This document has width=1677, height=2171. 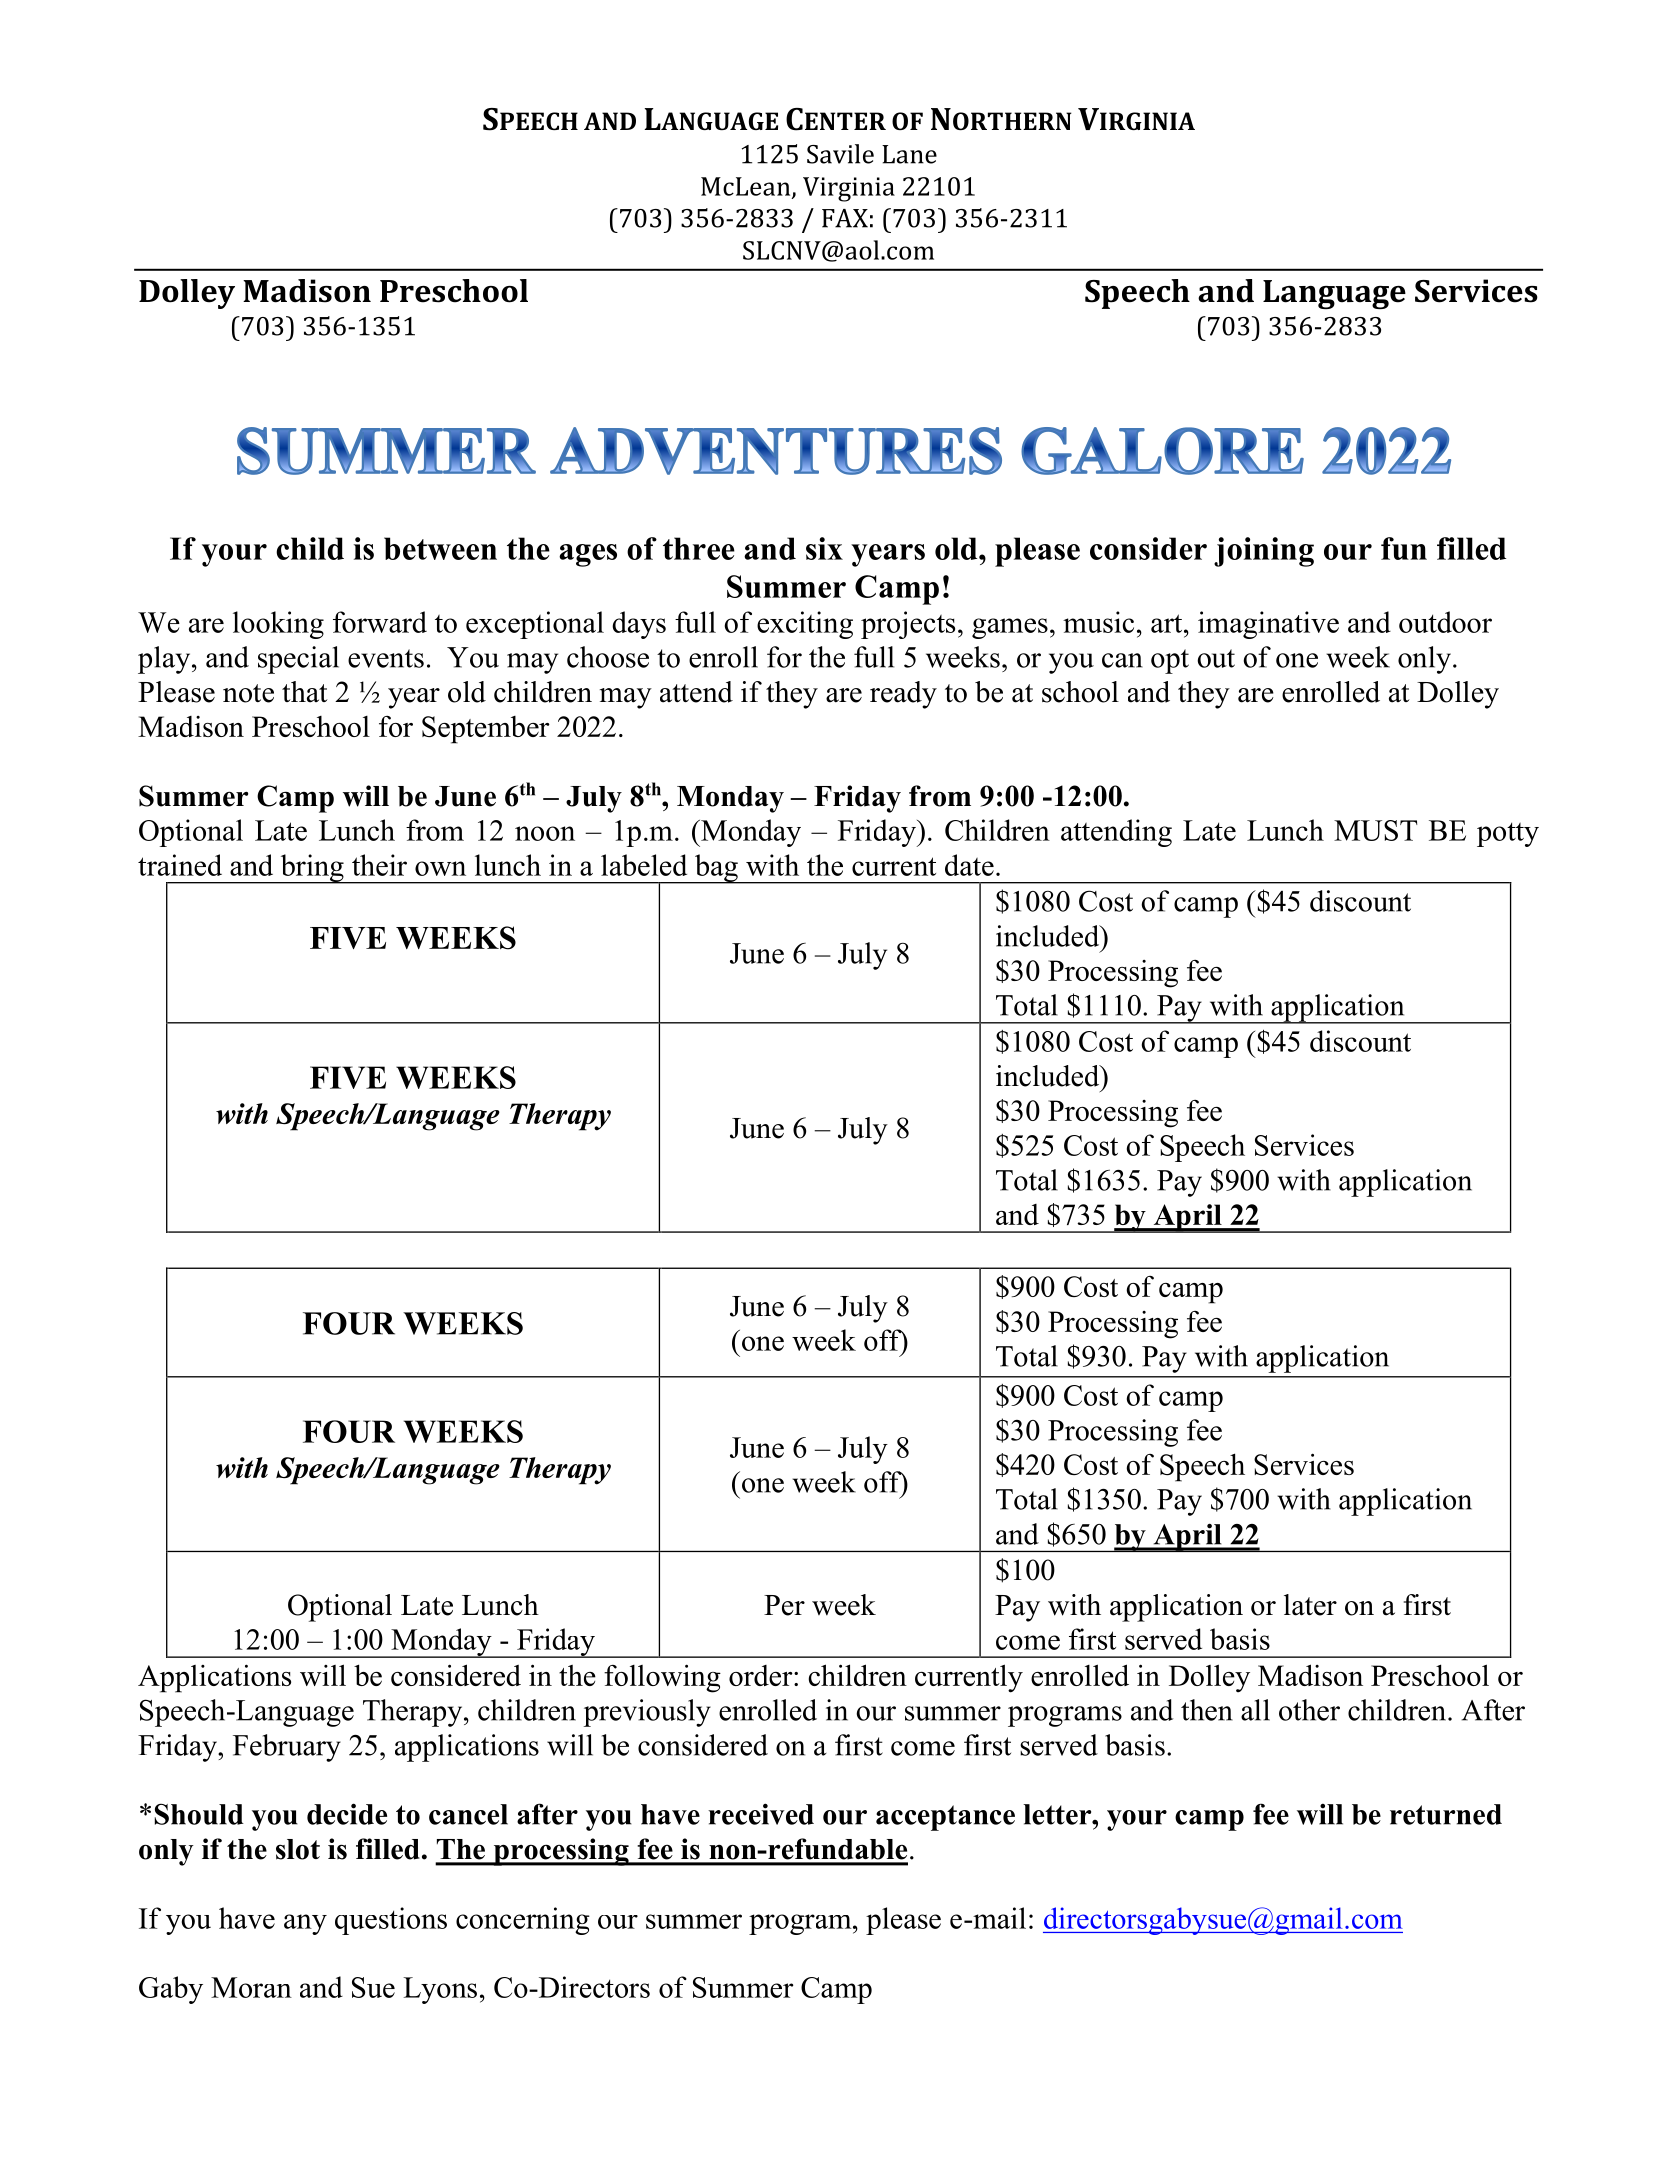 I want to click on Per, so click(x=784, y=1605).
